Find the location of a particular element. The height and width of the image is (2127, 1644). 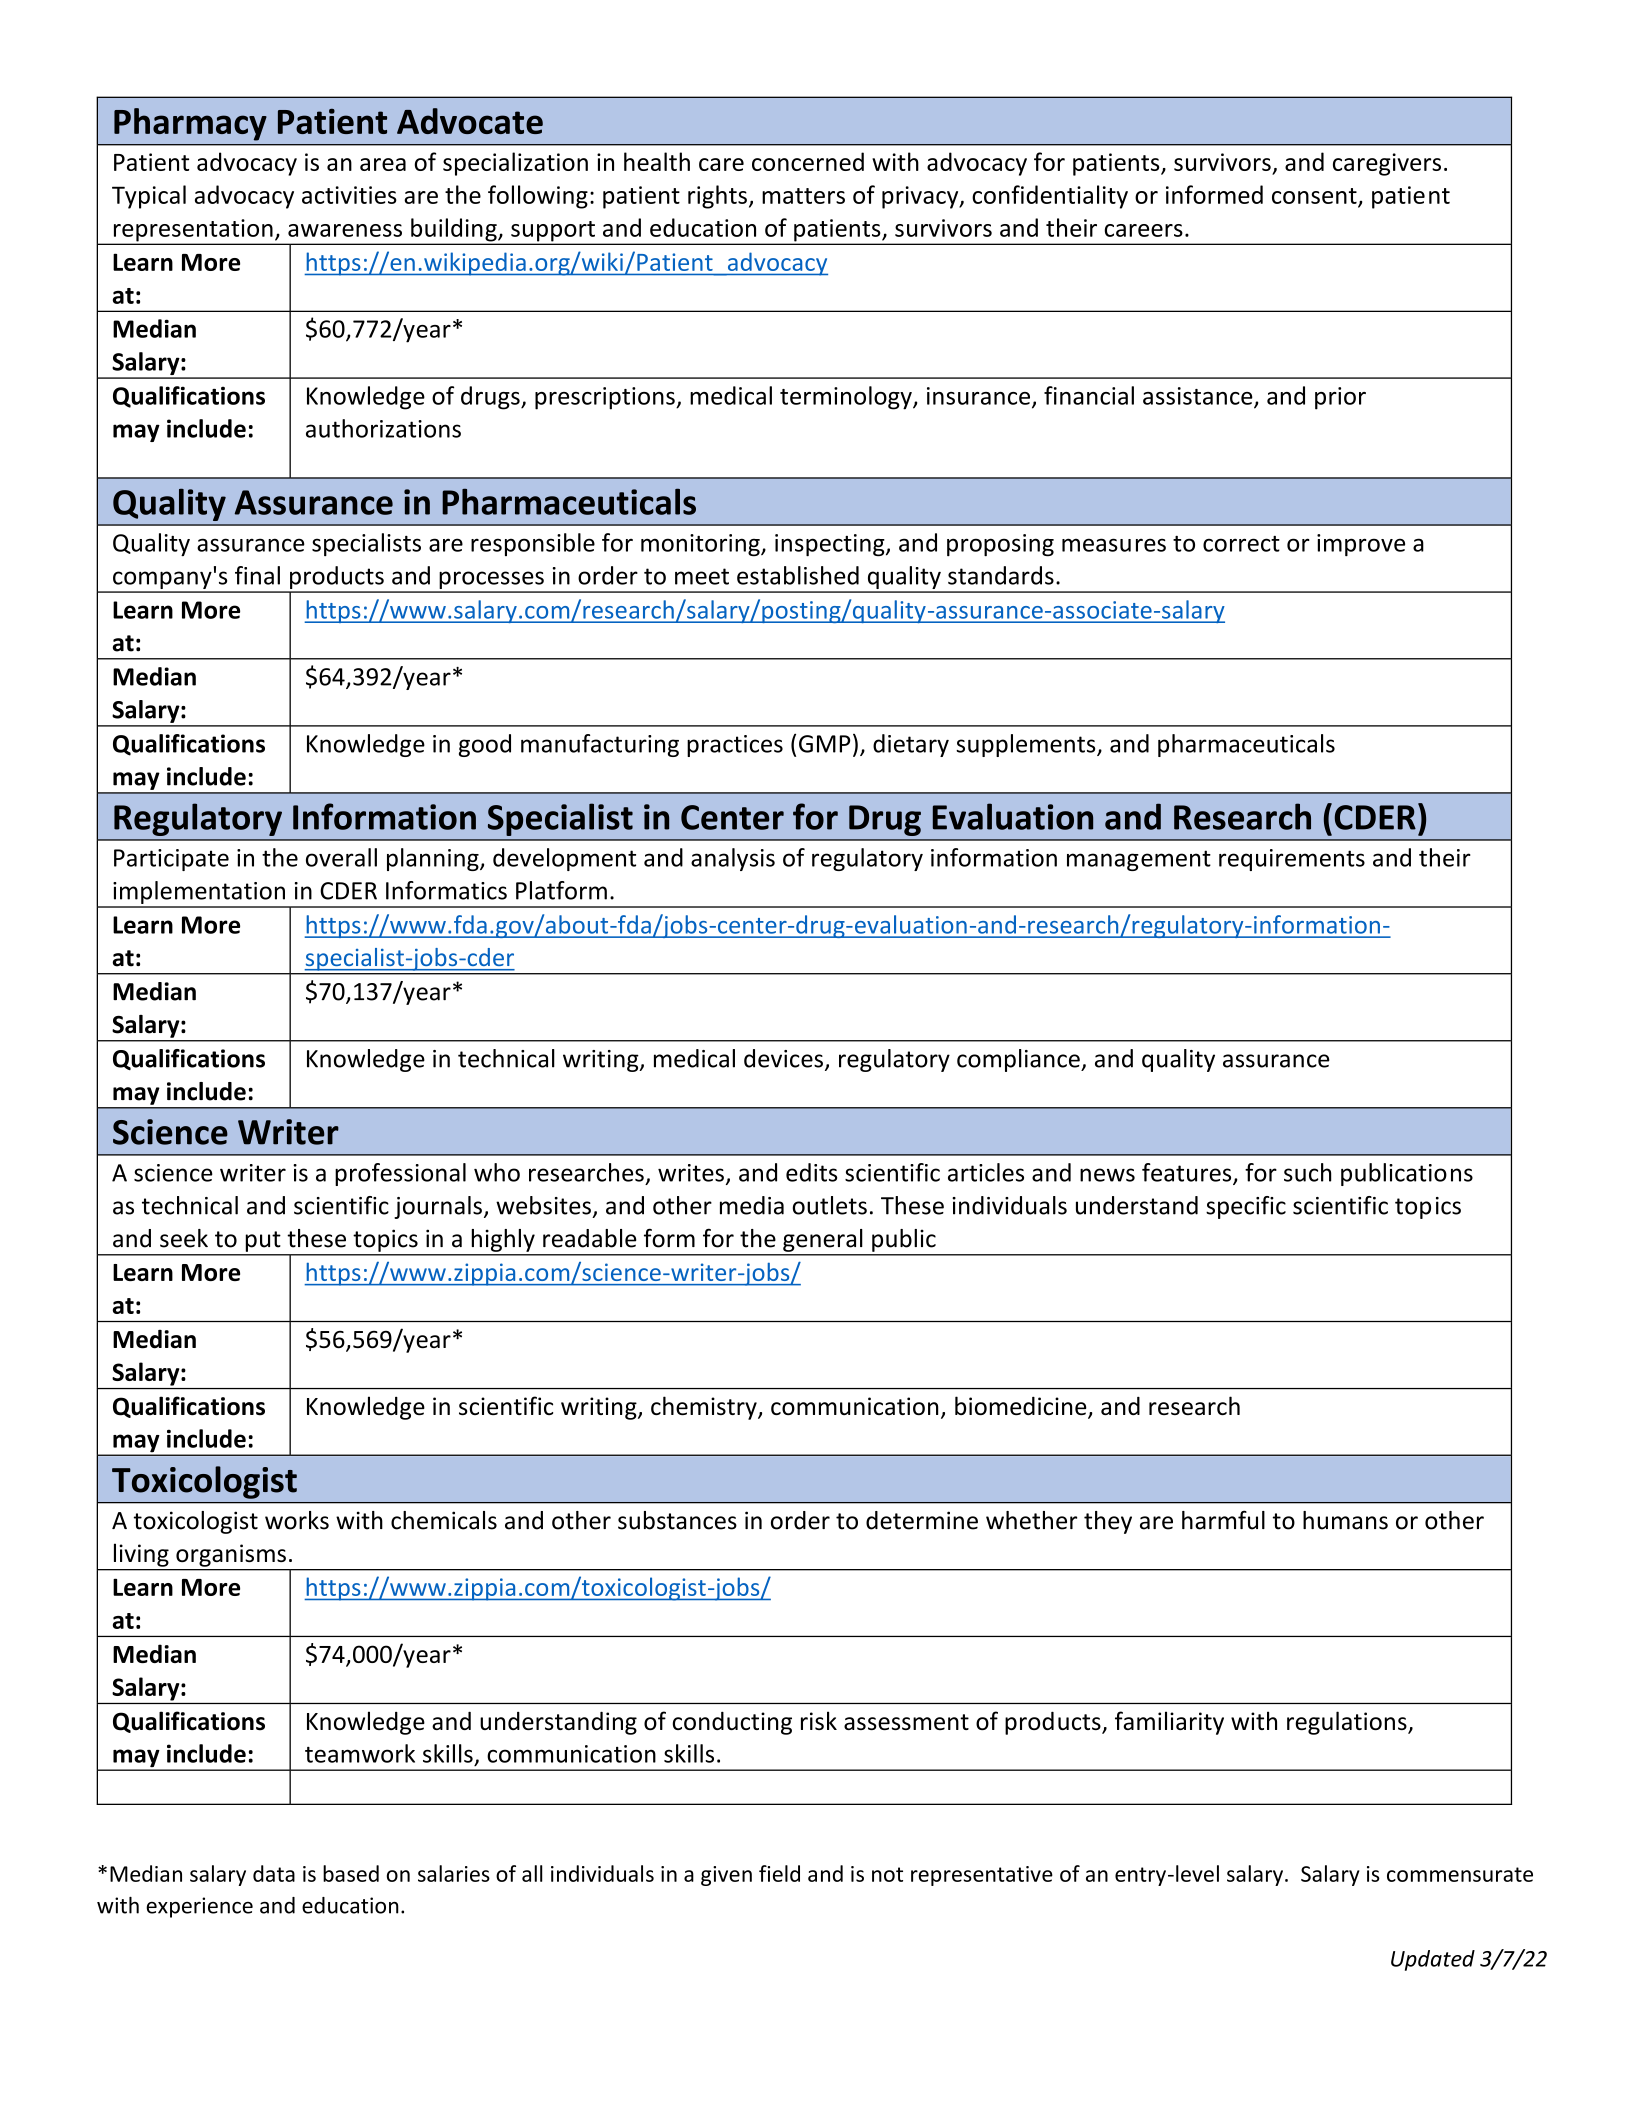

final is located at coordinates (257, 575).
